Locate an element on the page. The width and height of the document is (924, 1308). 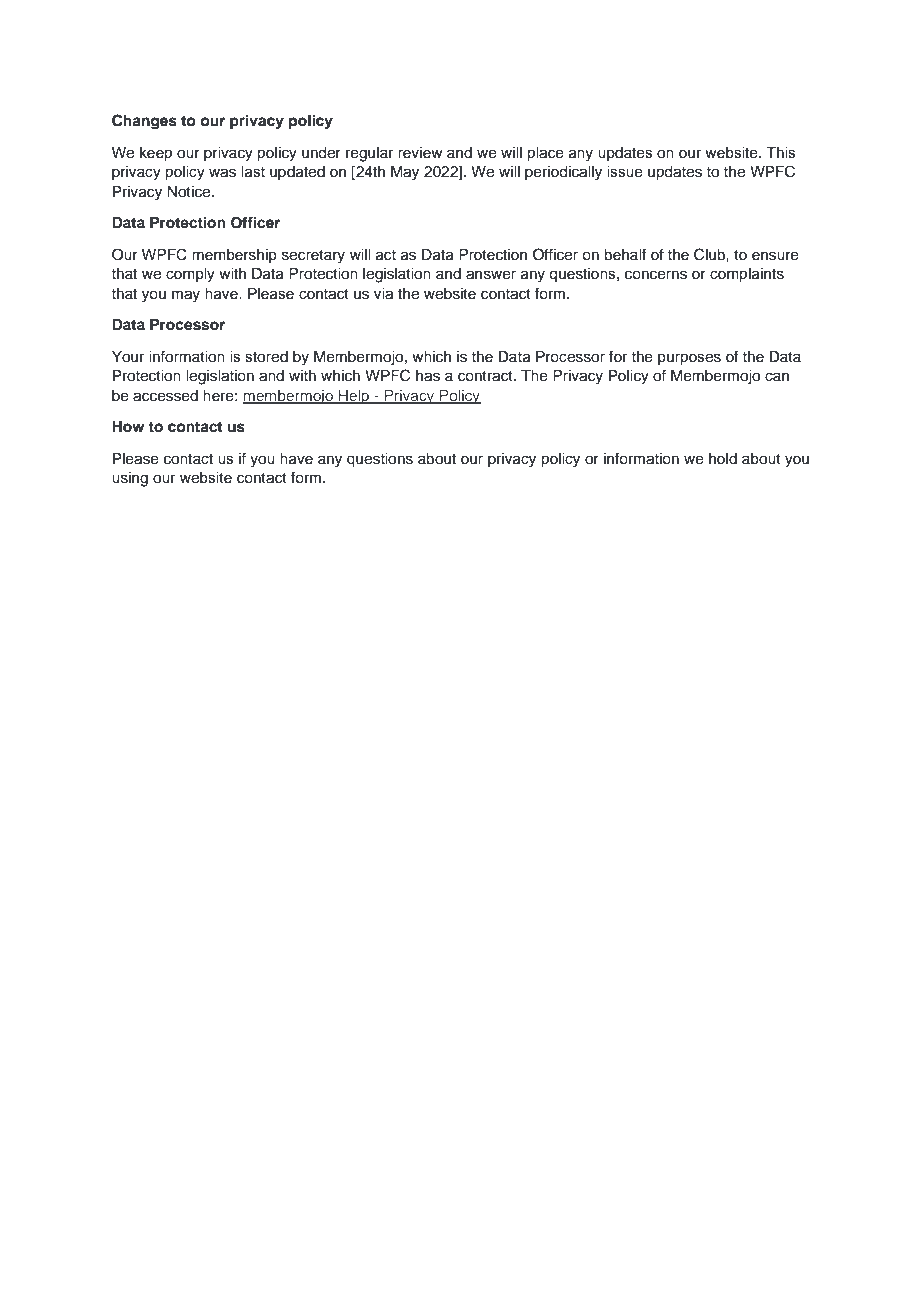
comply is located at coordinates (190, 275).
